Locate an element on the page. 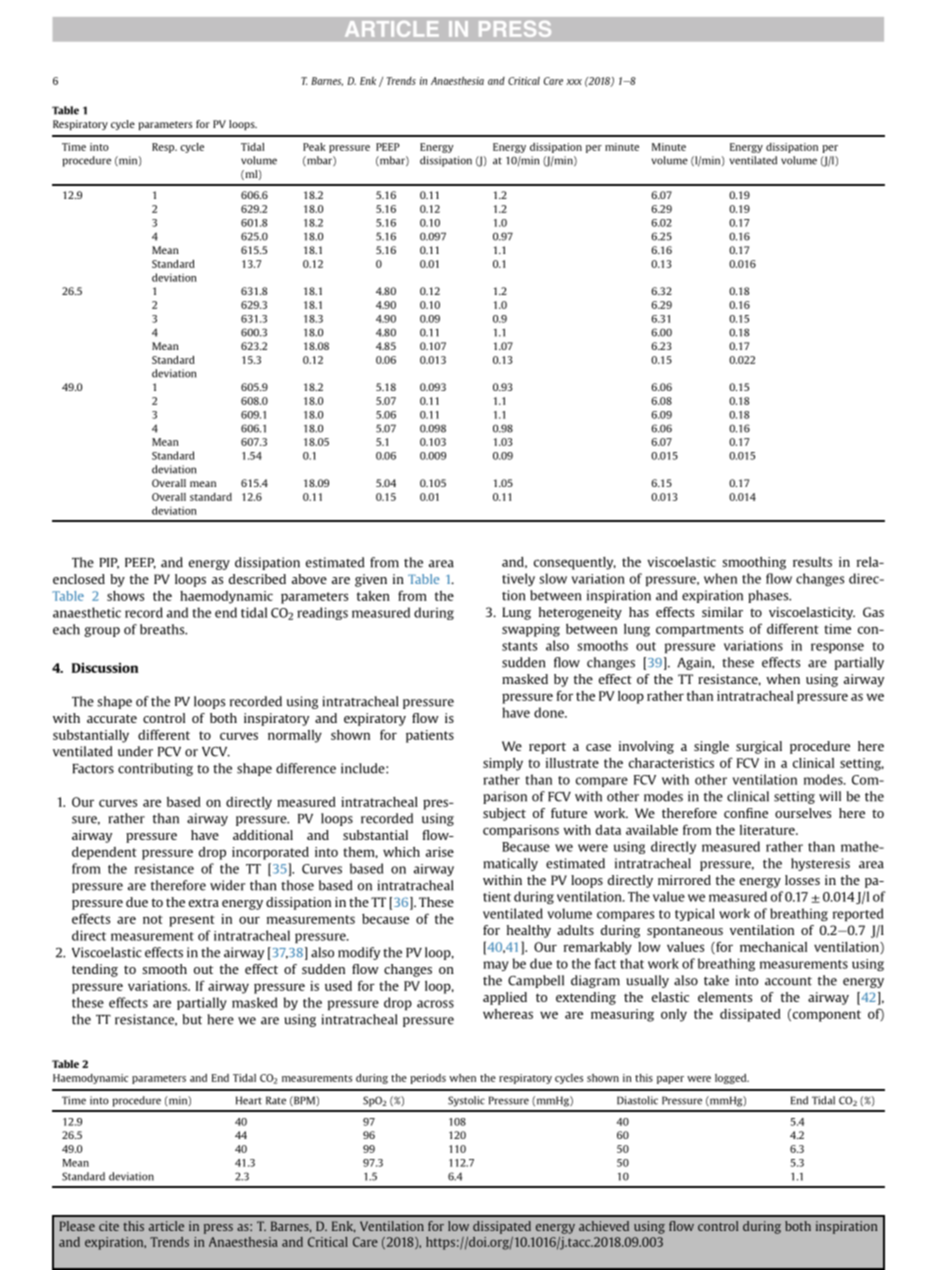 This document has width=952, height=1270. given is located at coordinates (371, 580).
